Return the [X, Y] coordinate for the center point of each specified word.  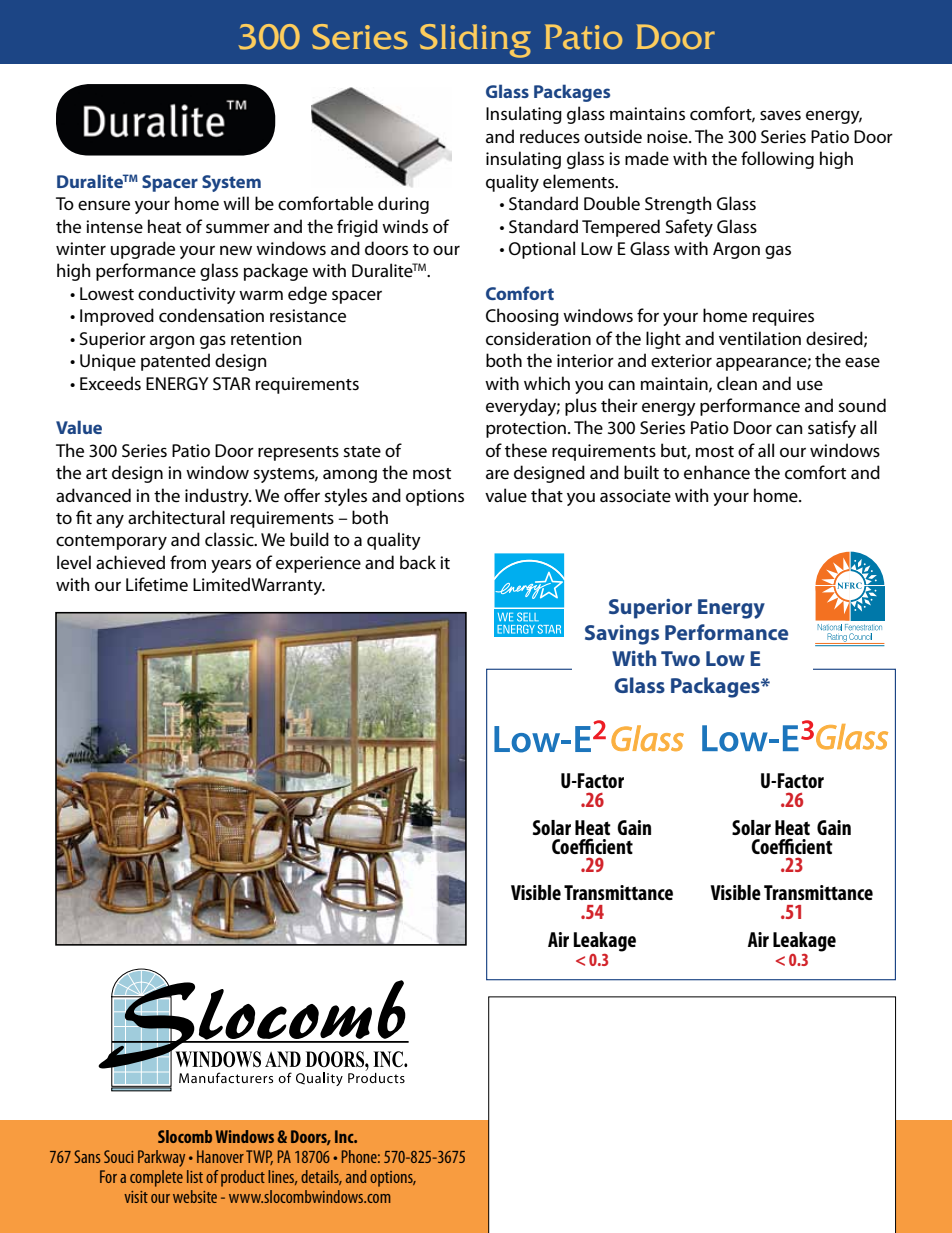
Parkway [161, 1158]
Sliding [475, 41]
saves [780, 115]
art [96, 473]
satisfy [832, 429]
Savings [622, 635]
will [236, 203]
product [243, 1178]
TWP [259, 1157]
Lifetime [157, 584]
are [497, 474]
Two [680, 658]
